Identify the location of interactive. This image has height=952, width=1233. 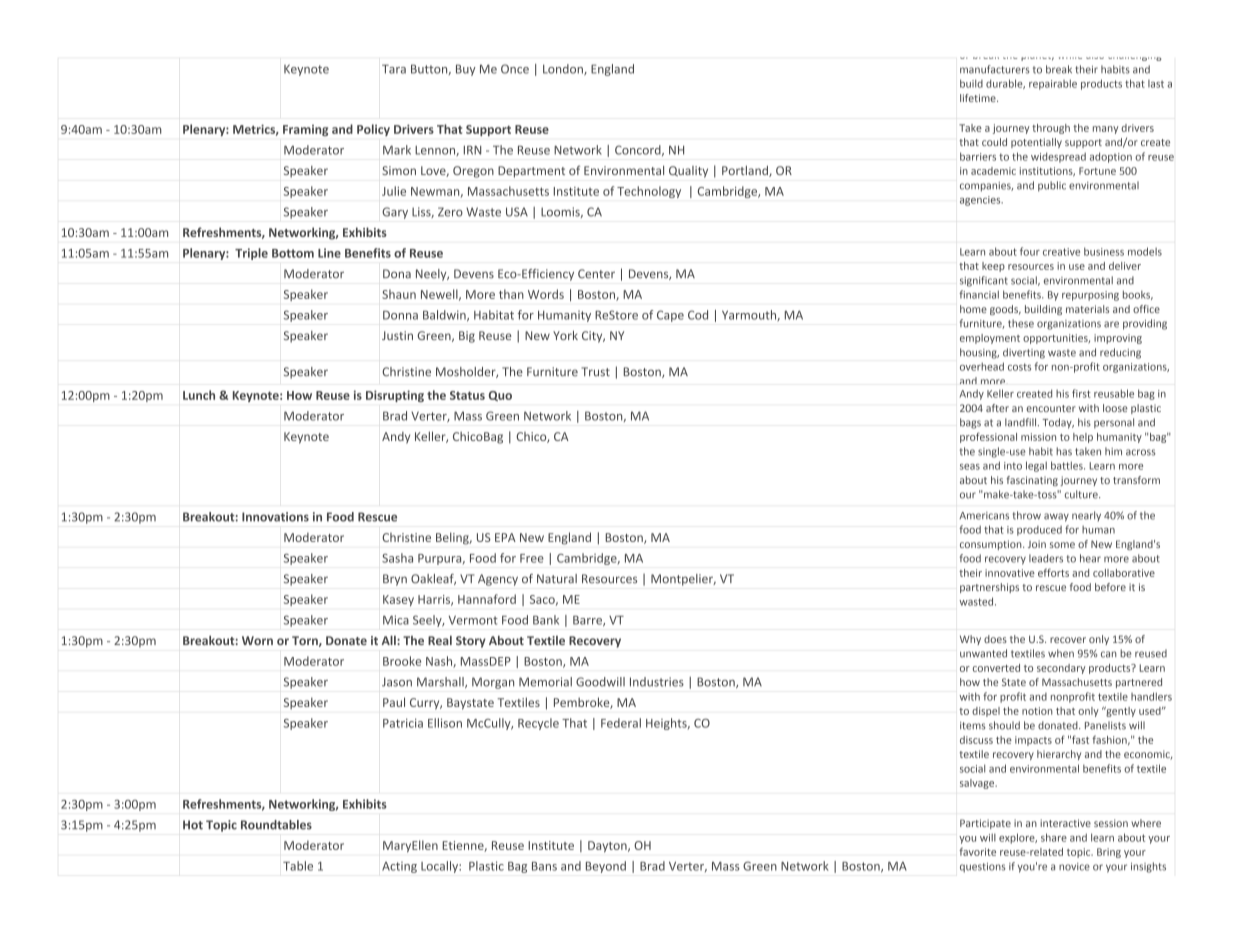
(1065, 823).
